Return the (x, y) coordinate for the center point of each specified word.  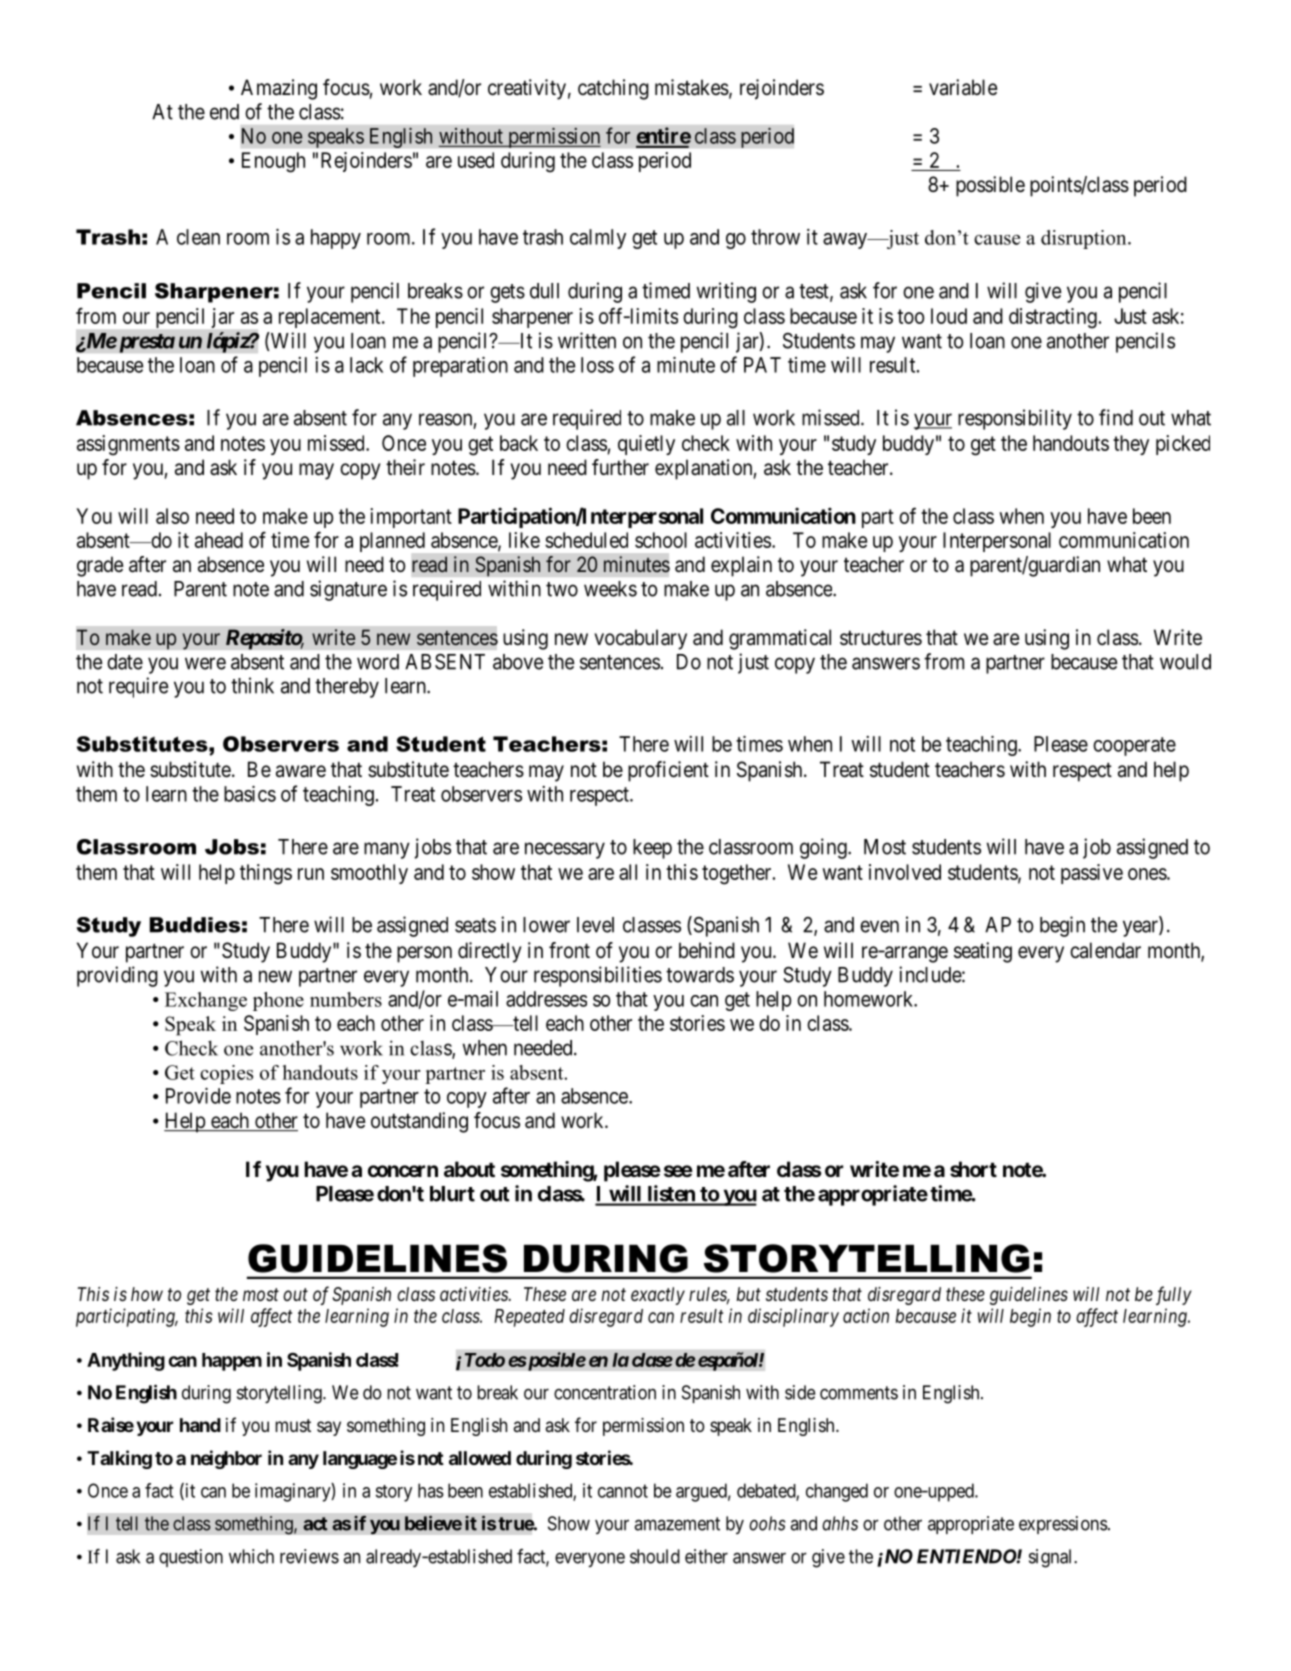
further (620, 467)
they (1131, 445)
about (469, 1169)
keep (652, 849)
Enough (273, 162)
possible (990, 186)
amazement (677, 1524)
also (172, 516)
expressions (1063, 1525)
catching (613, 89)
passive (1092, 874)
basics (250, 794)
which (251, 1556)
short (973, 1169)
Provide (198, 1096)
